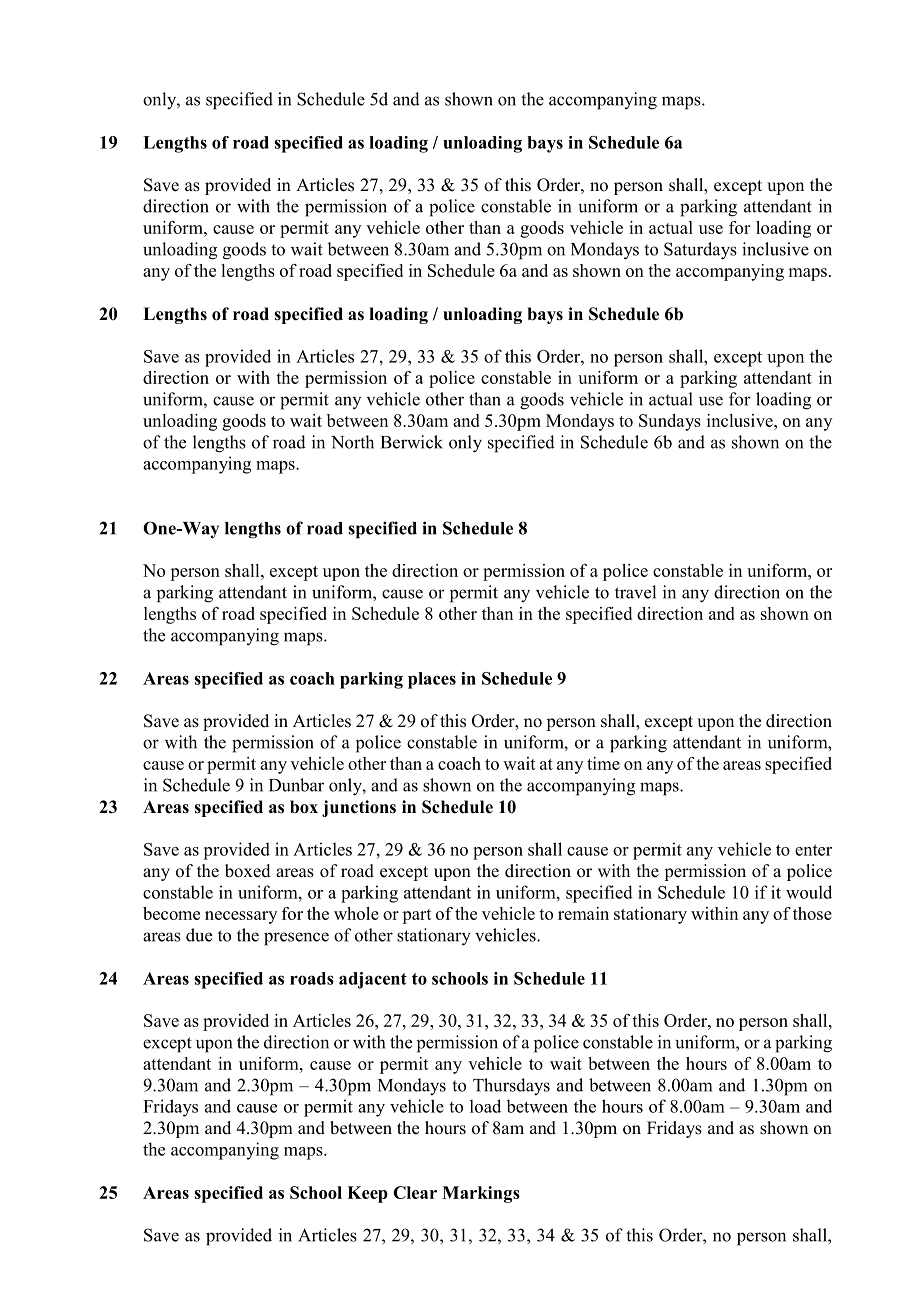  I want to click on Keep, so click(367, 1194).
